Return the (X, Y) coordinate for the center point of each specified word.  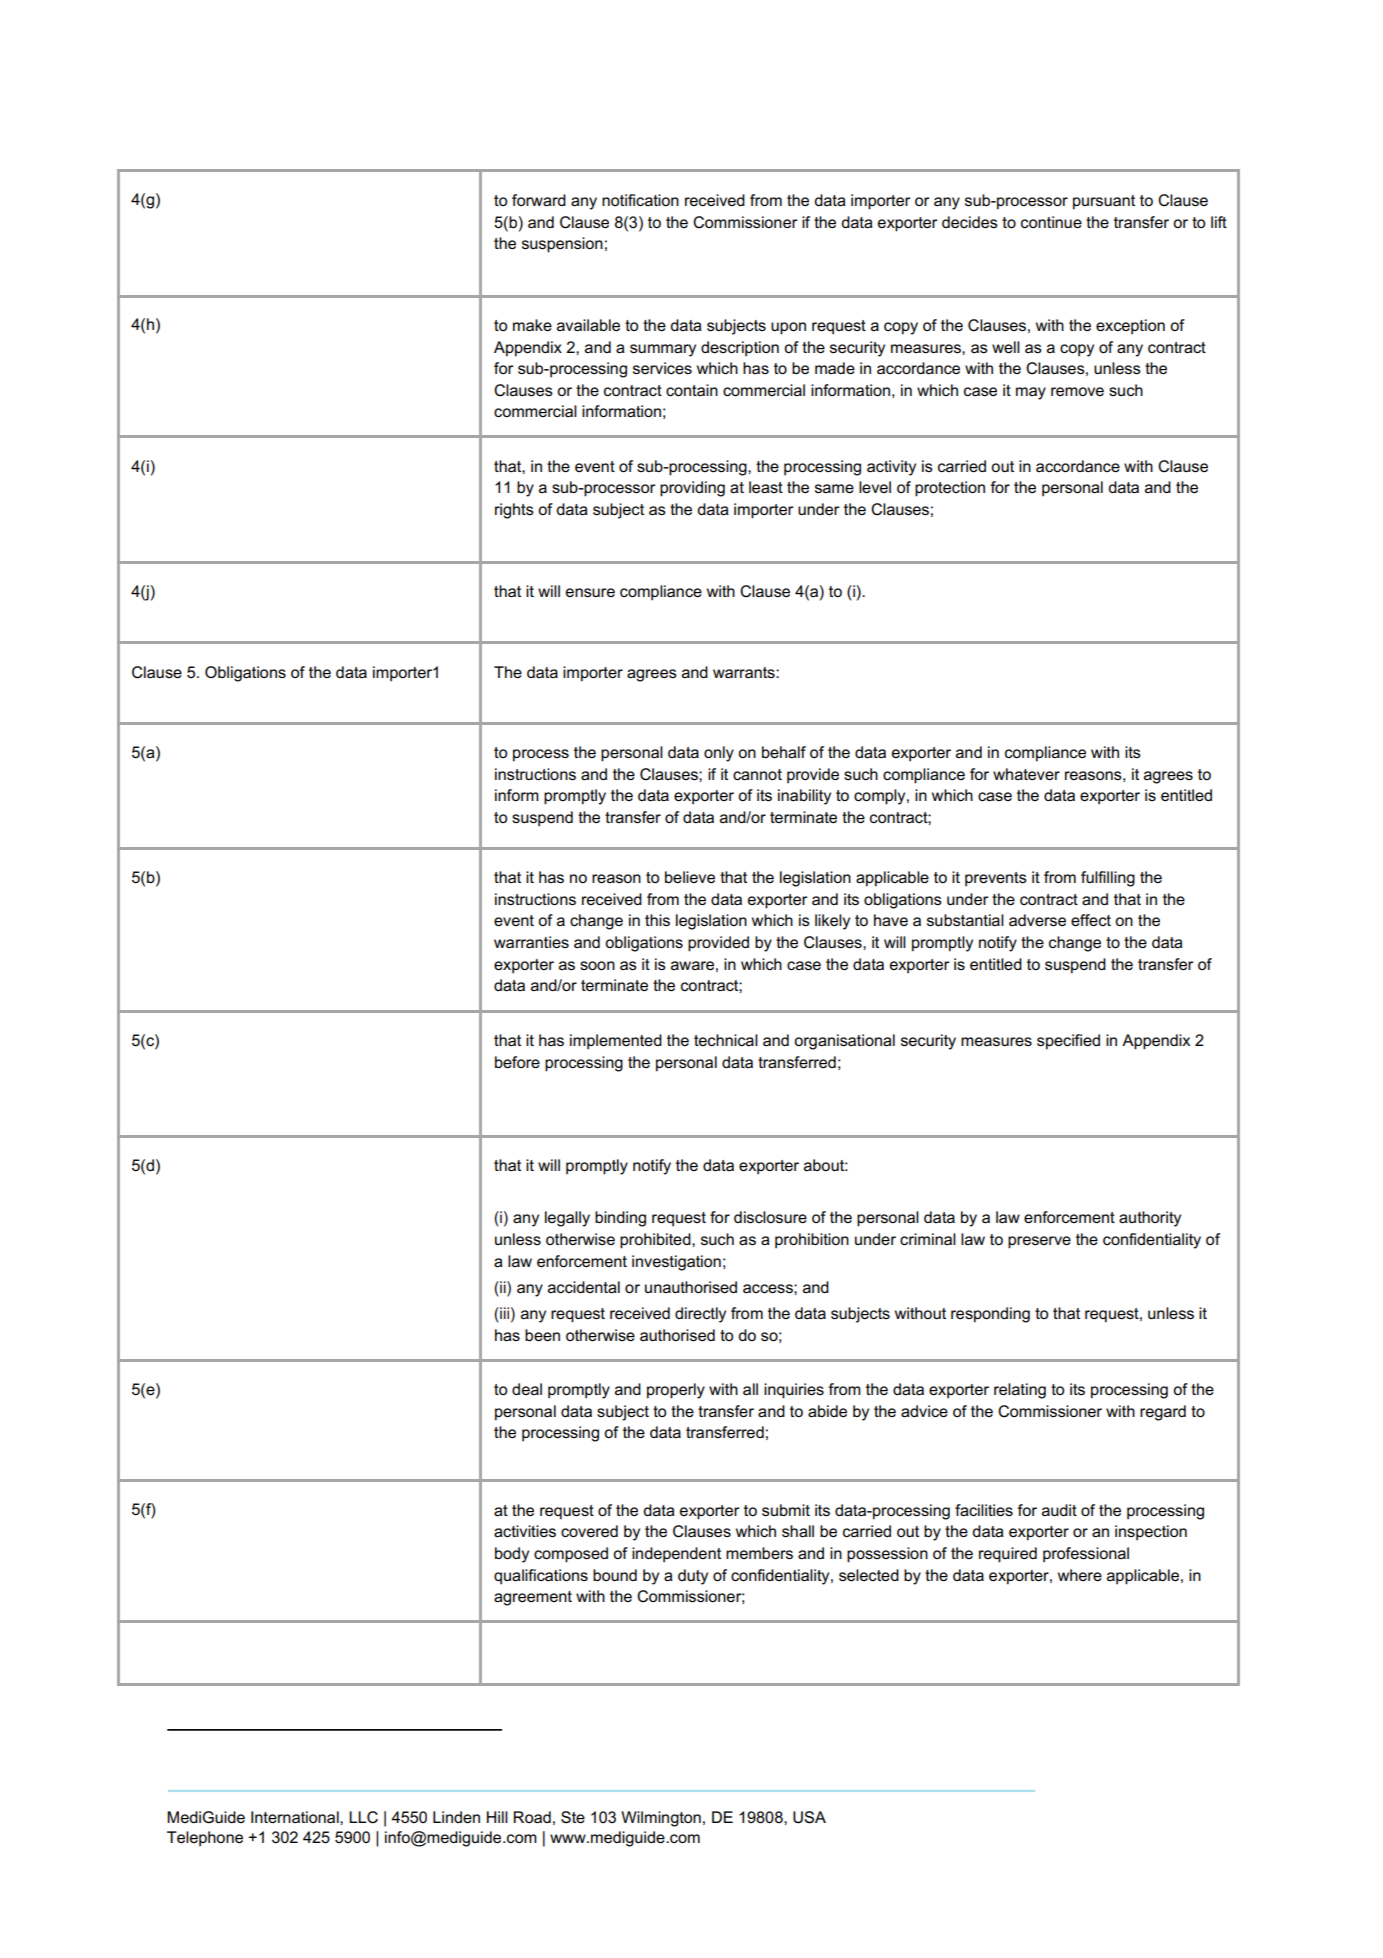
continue (1051, 222)
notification (640, 200)
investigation (676, 1263)
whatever (1026, 774)
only (719, 754)
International (296, 1817)
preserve (1039, 1242)
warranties (531, 942)
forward (539, 200)
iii (503, 1313)
